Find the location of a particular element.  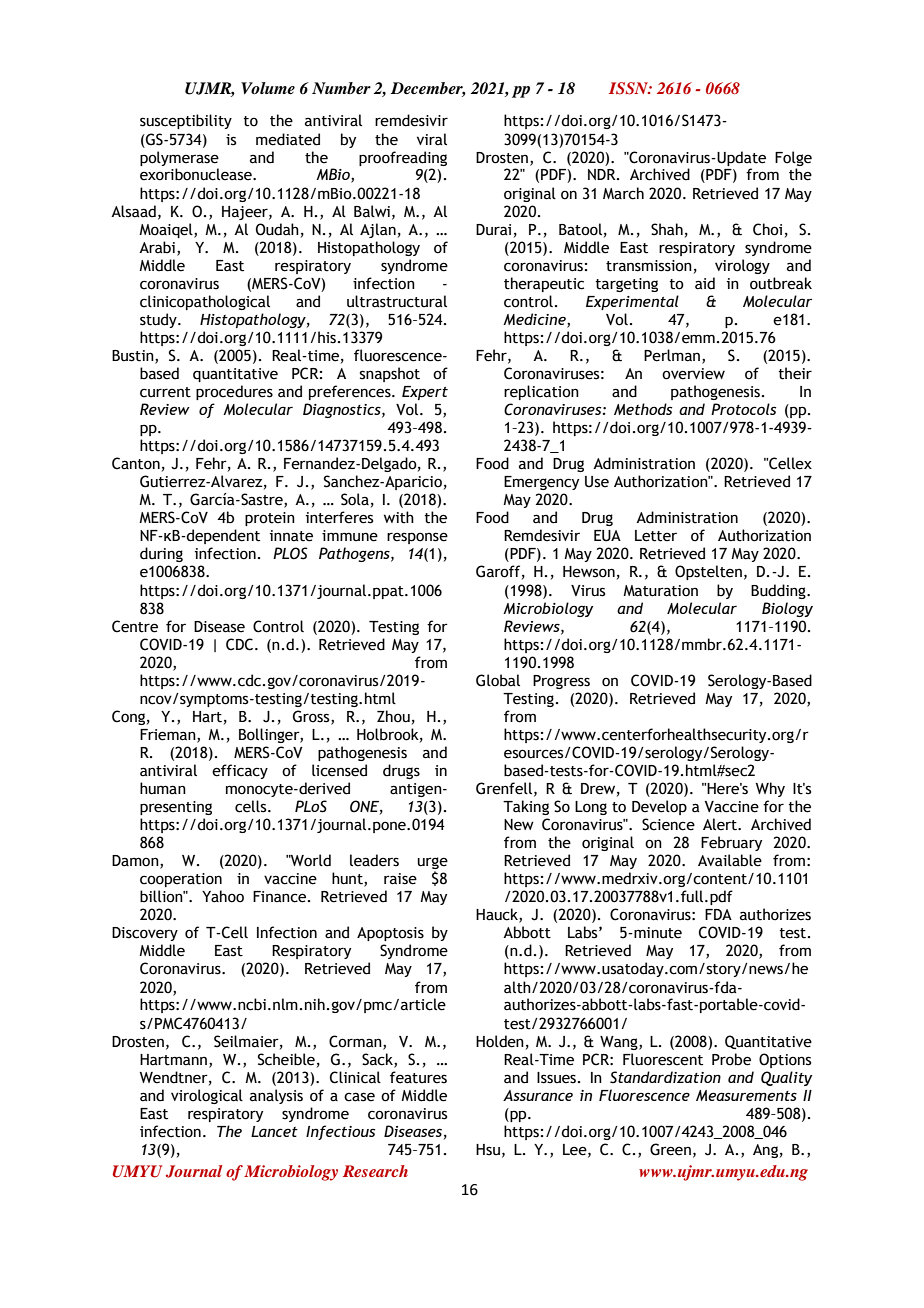

proofreading is located at coordinates (403, 158).
